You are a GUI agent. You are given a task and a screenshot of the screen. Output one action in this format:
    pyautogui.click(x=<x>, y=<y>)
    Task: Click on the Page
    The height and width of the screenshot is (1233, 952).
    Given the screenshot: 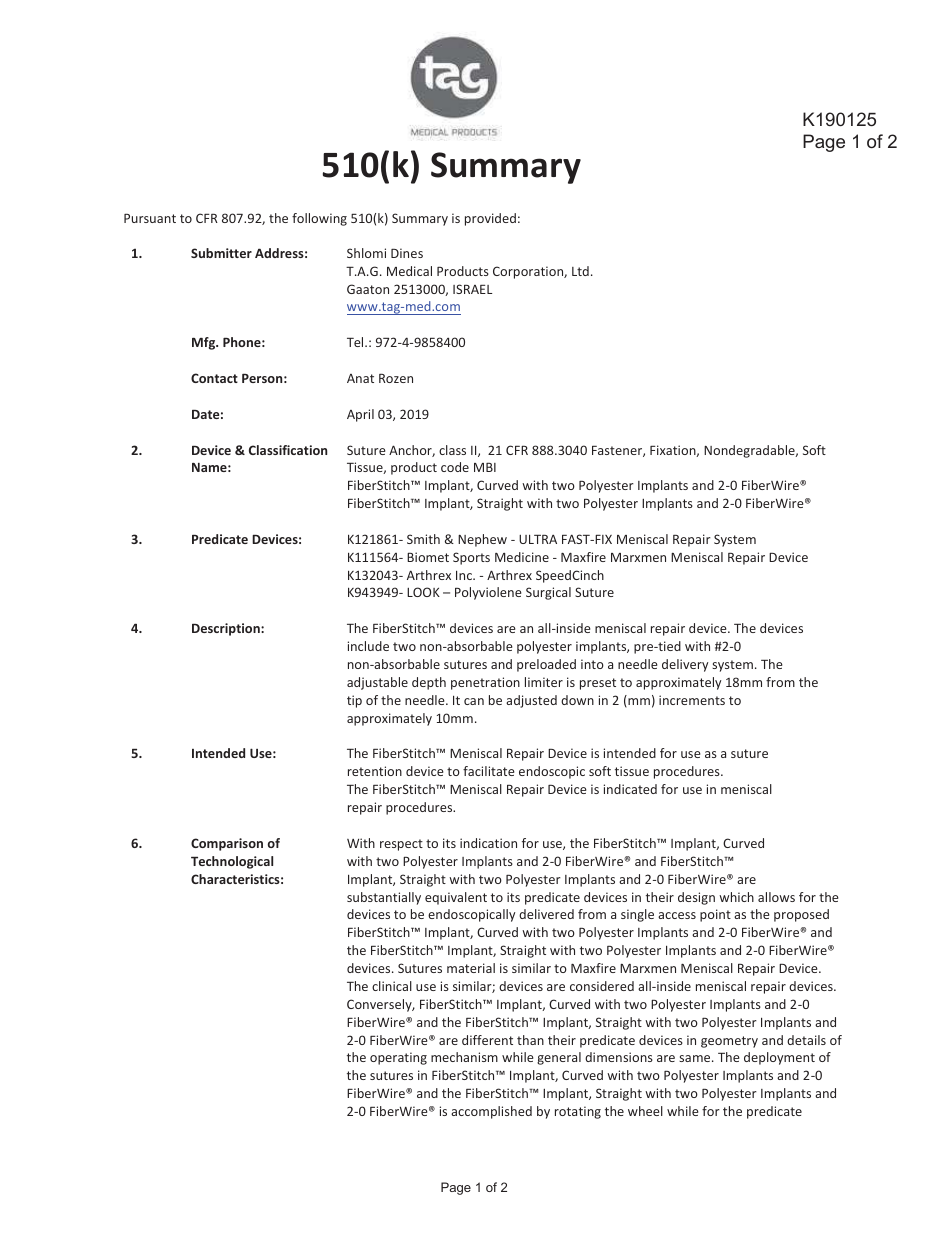 What is the action you would take?
    pyautogui.click(x=824, y=143)
